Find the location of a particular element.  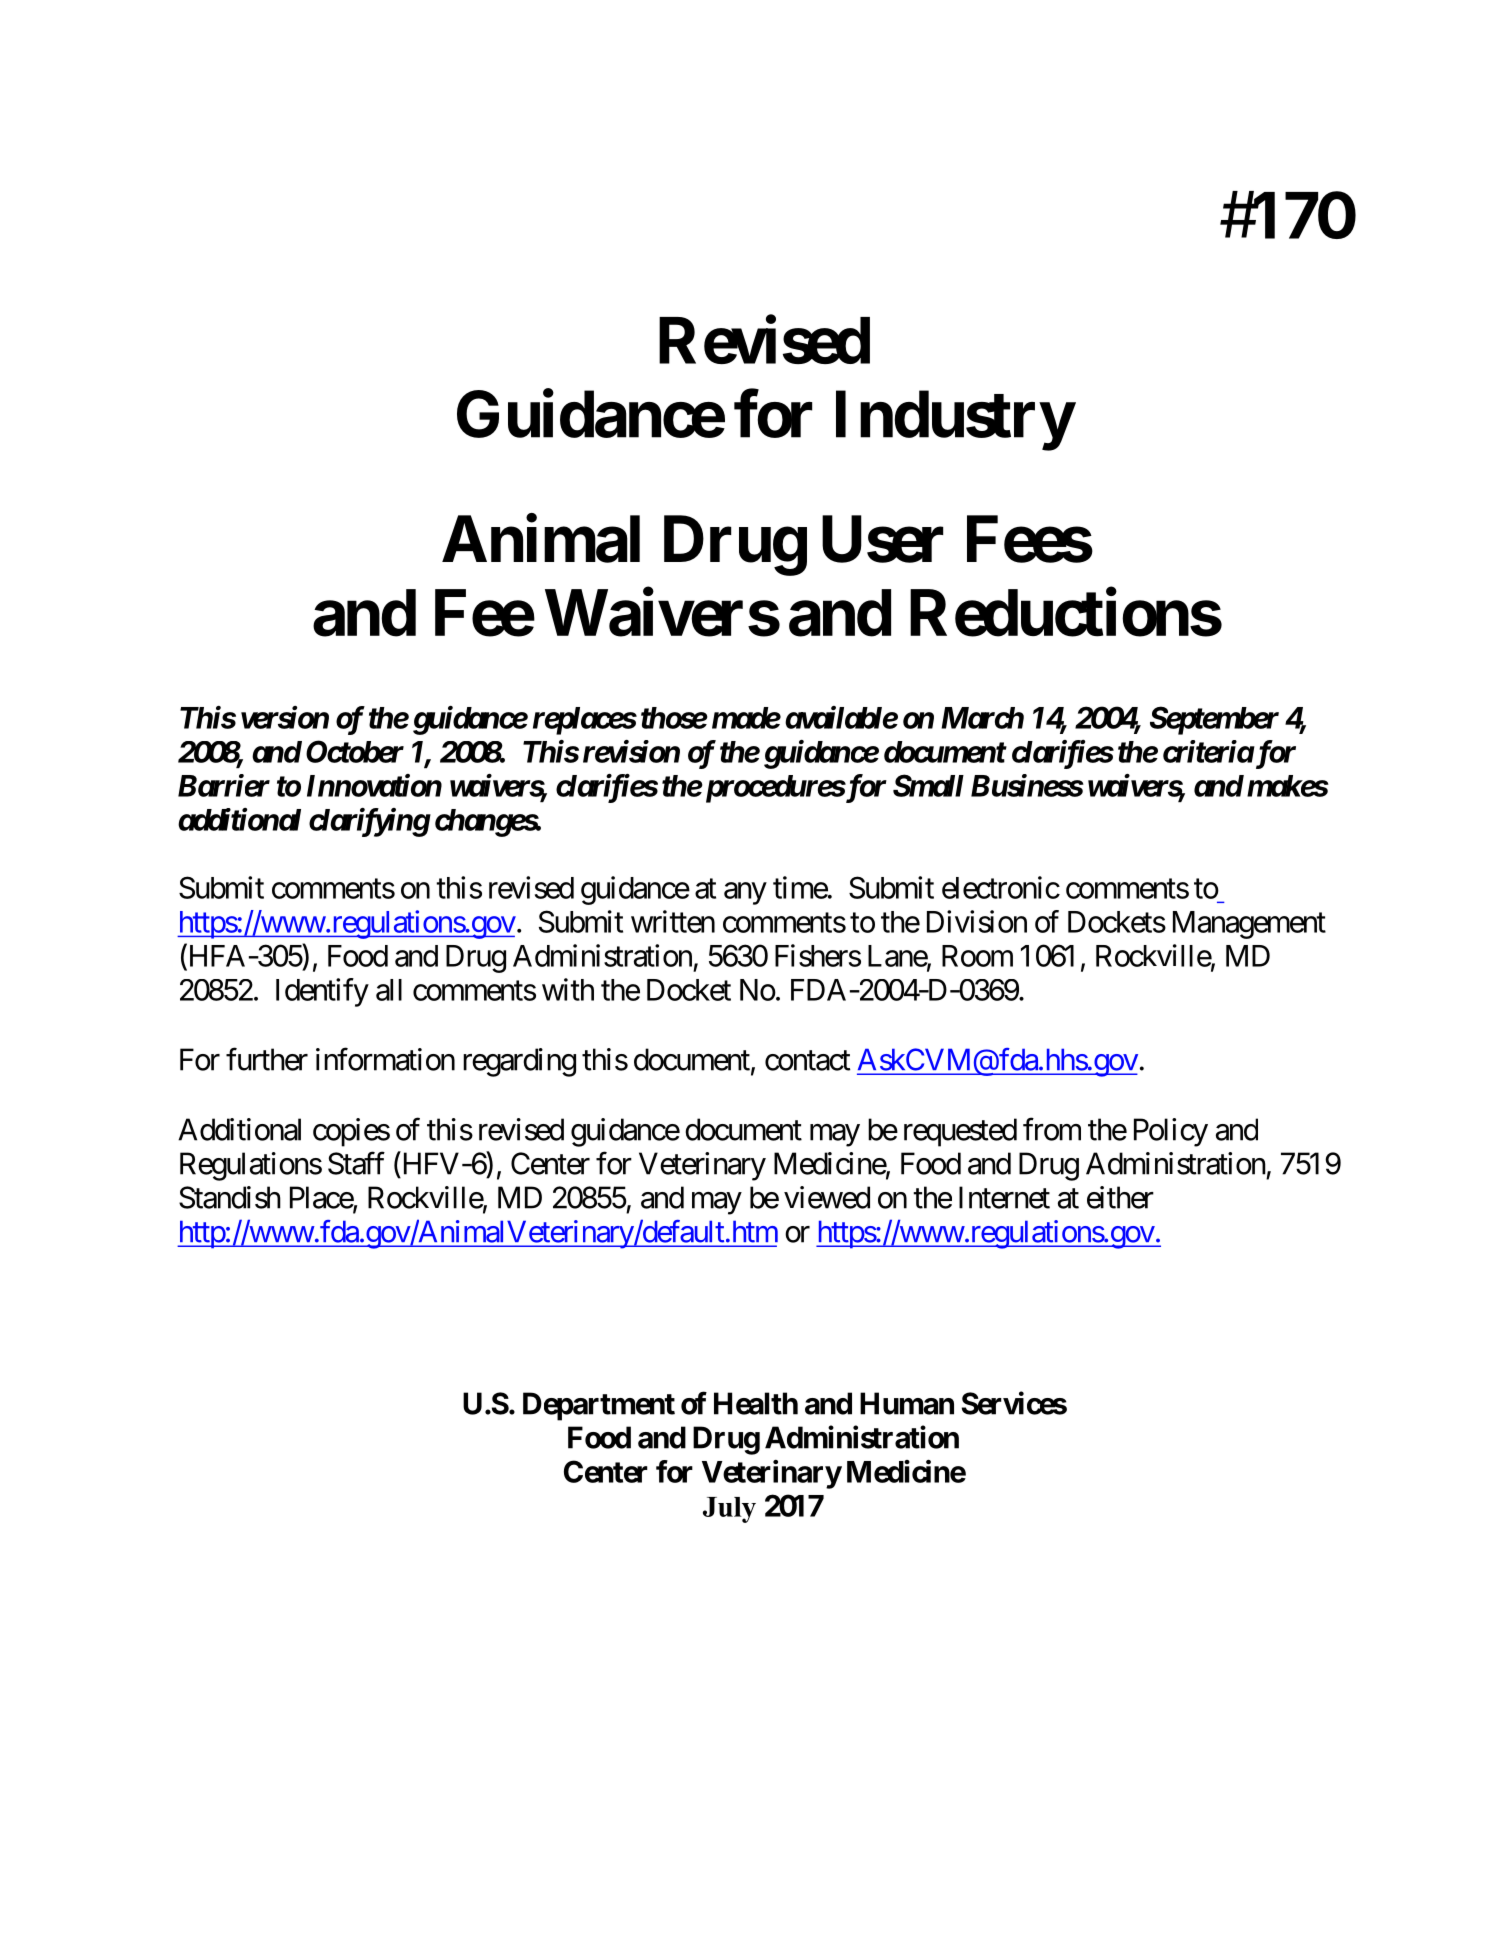

contact is located at coordinates (807, 1061).
